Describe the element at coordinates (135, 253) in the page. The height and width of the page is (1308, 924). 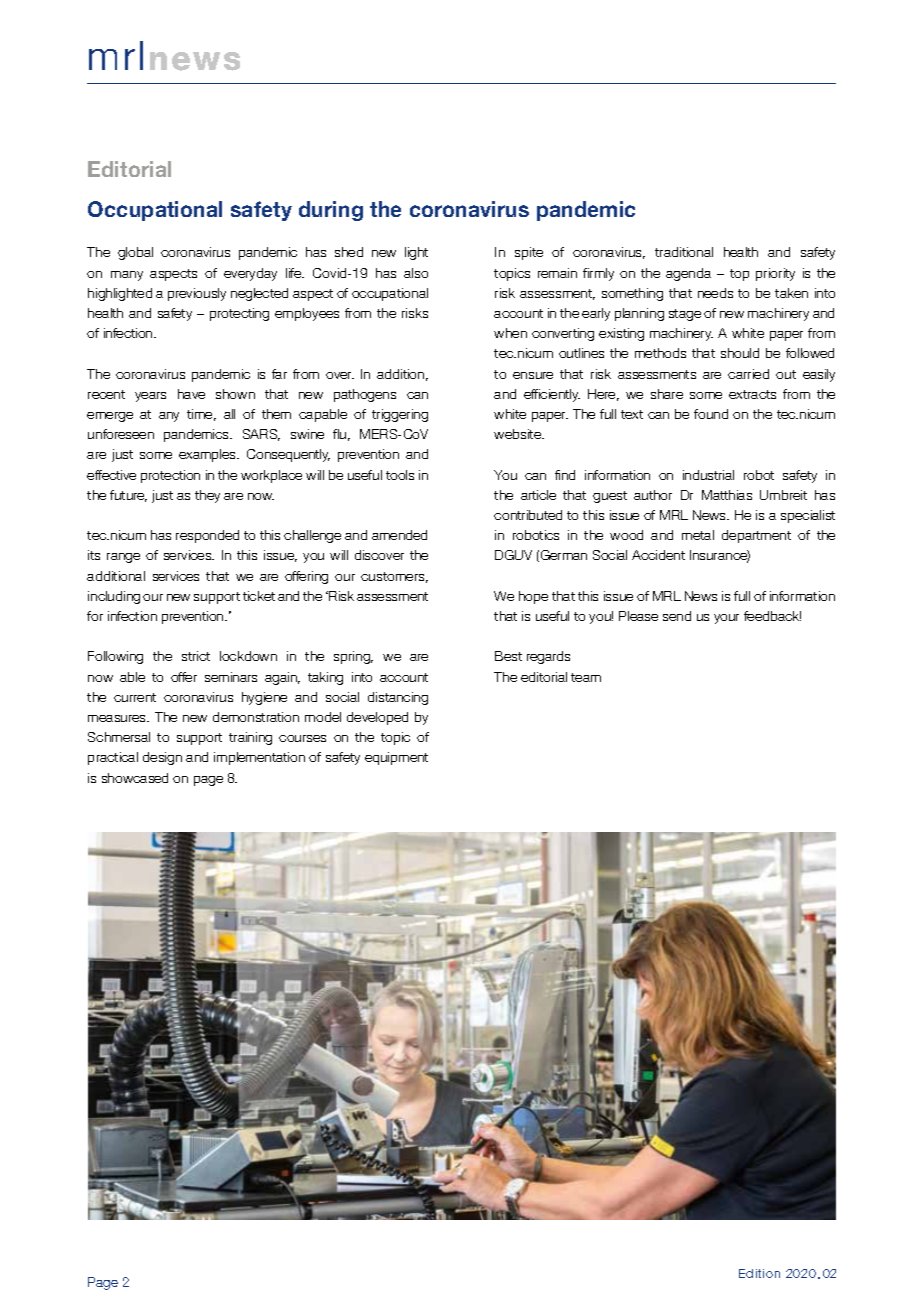
I see `global` at that location.
